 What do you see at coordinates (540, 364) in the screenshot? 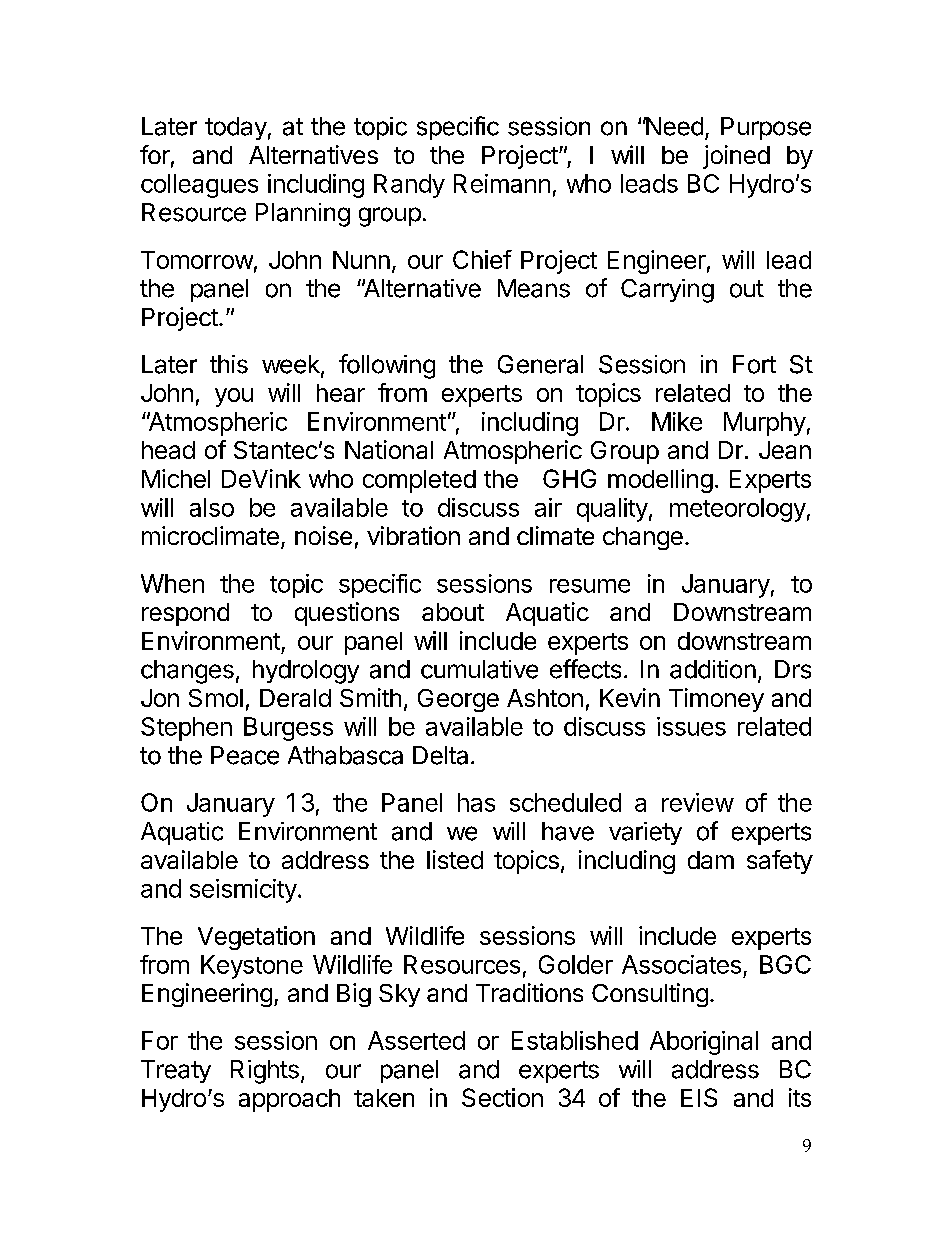
I see `General` at bounding box center [540, 364].
